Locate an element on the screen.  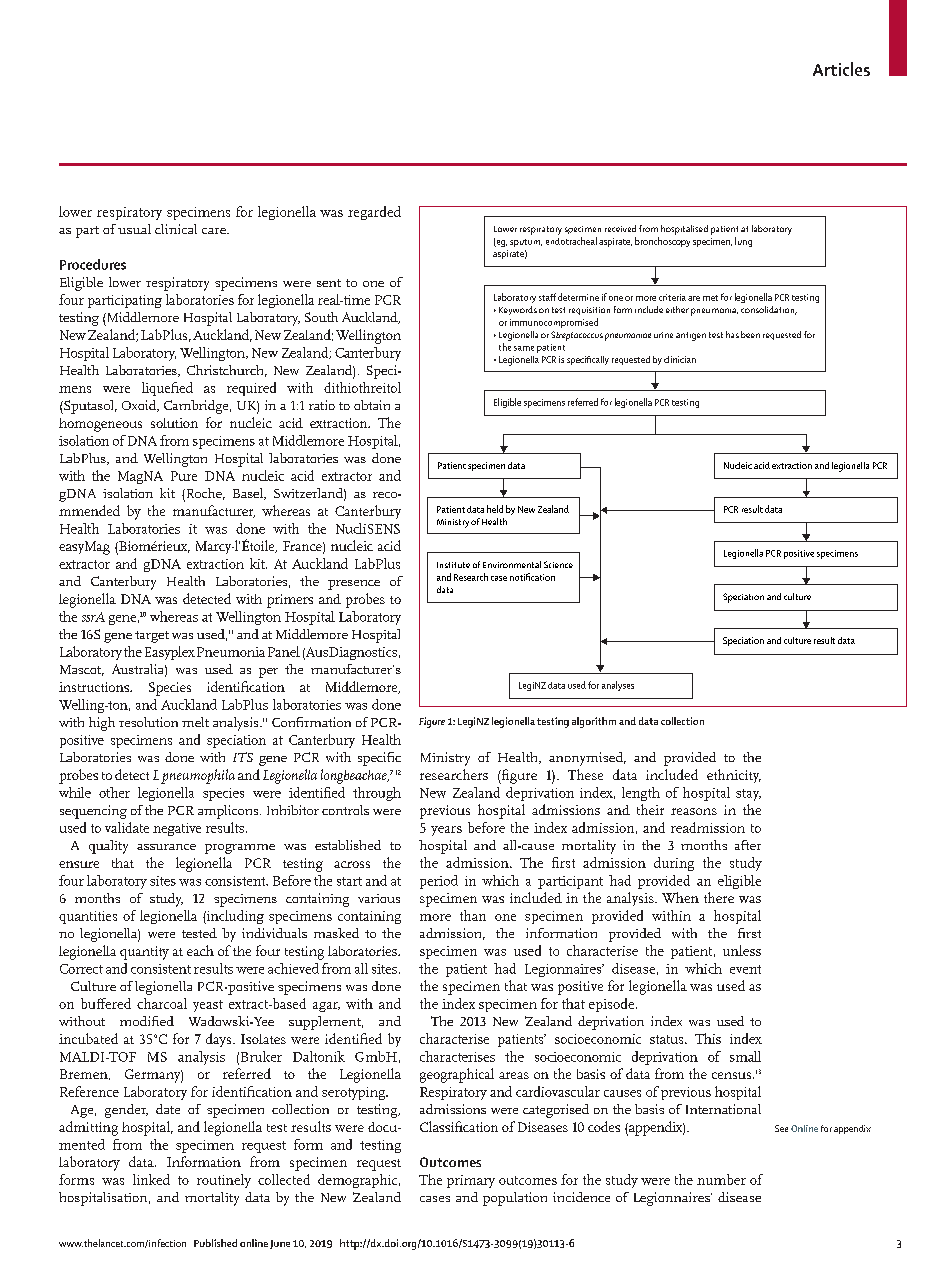
linked is located at coordinates (151, 1179).
